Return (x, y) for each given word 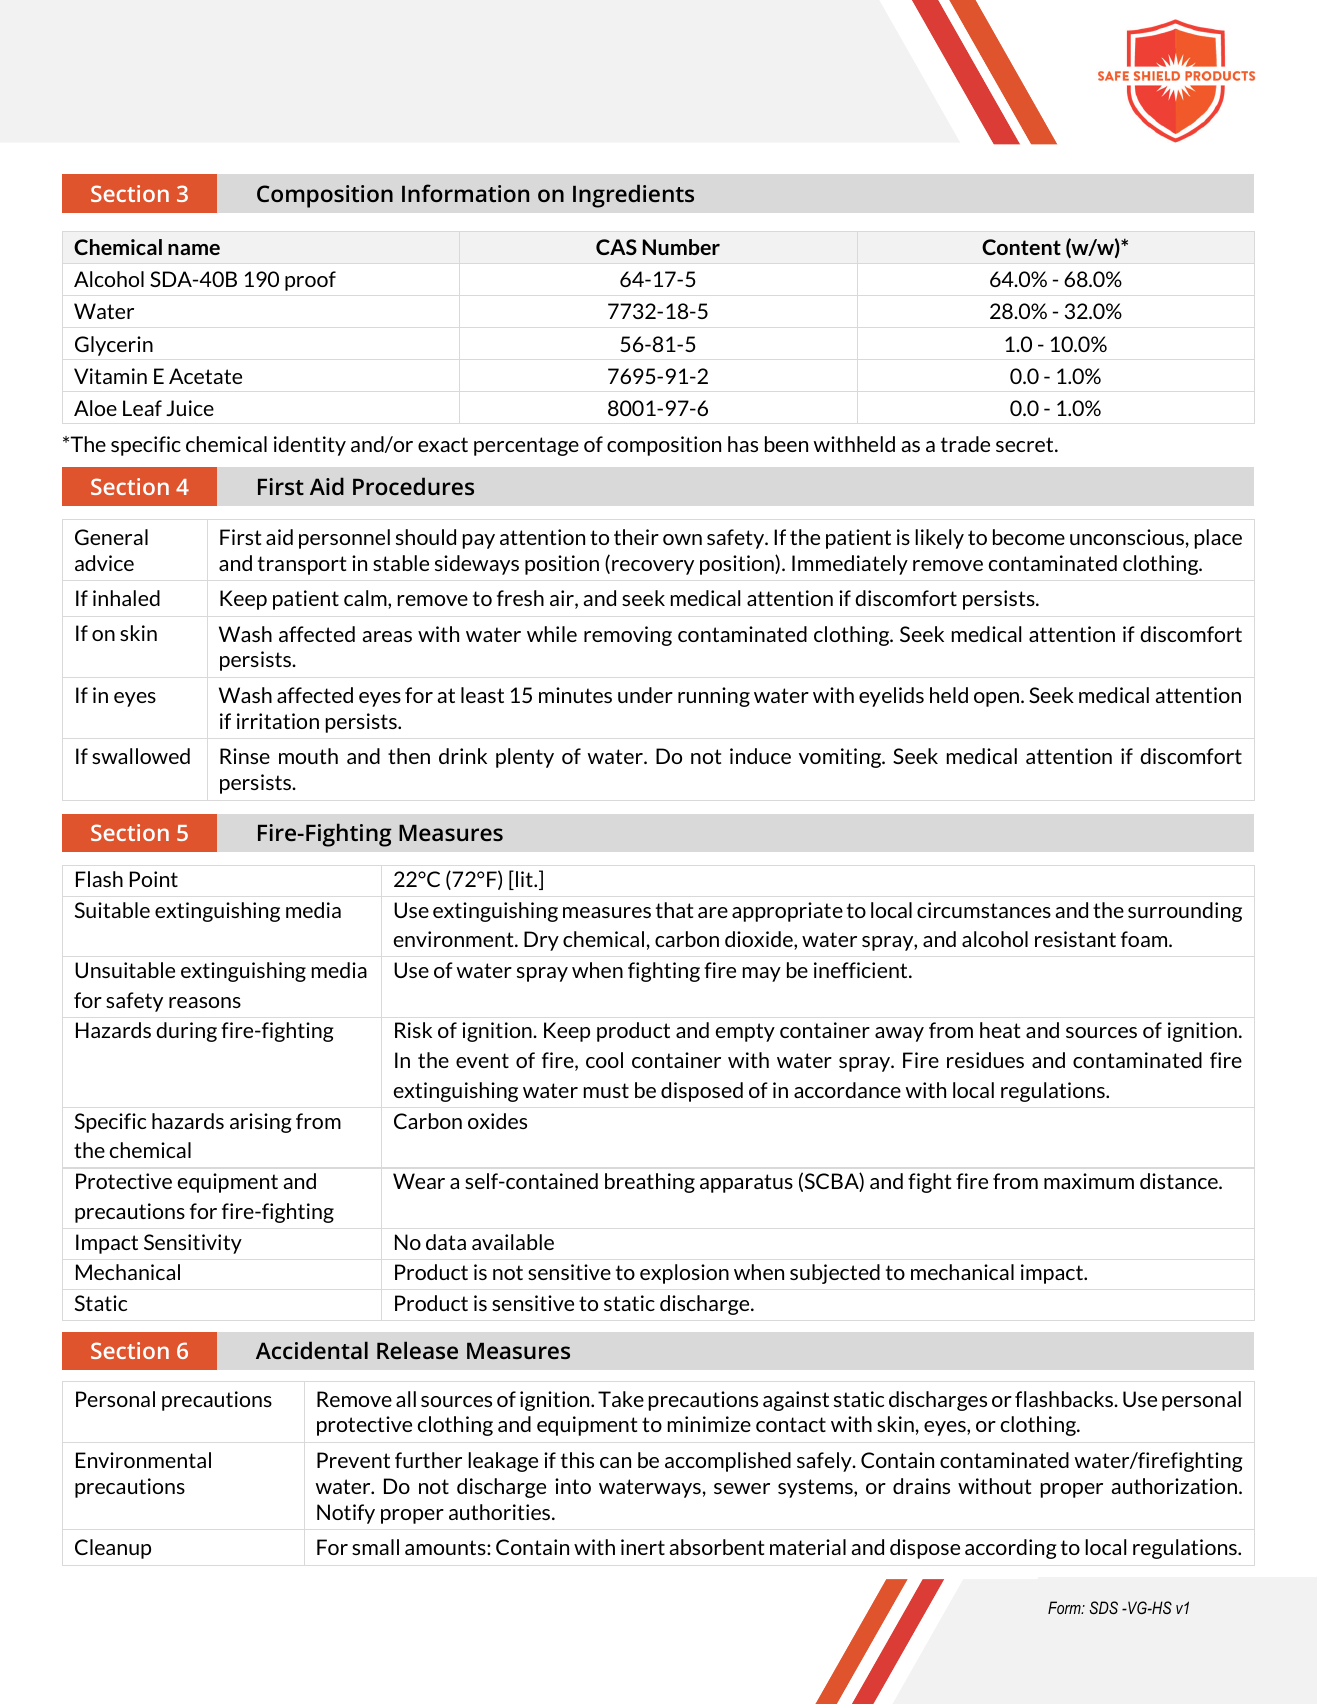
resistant (1075, 939)
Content (1021, 247)
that (674, 910)
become (1029, 537)
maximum (1089, 1181)
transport (302, 565)
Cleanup (113, 1549)
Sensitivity (193, 1244)
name (194, 249)
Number (681, 247)
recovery (653, 567)
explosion (684, 1274)
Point (154, 879)
